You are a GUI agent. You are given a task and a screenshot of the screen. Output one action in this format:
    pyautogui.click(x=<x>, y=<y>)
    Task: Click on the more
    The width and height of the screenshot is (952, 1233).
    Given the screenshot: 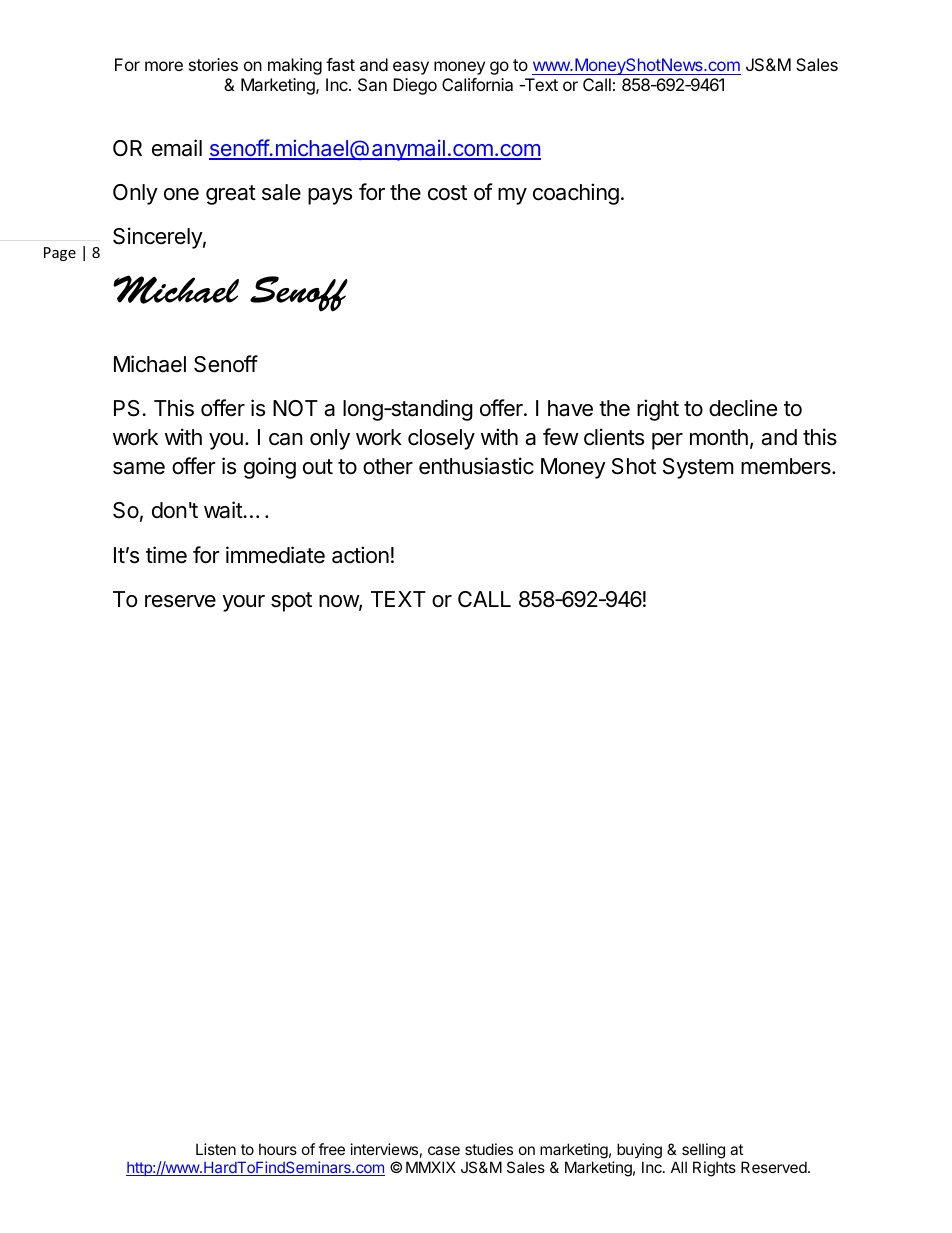 What is the action you would take?
    pyautogui.click(x=164, y=66)
